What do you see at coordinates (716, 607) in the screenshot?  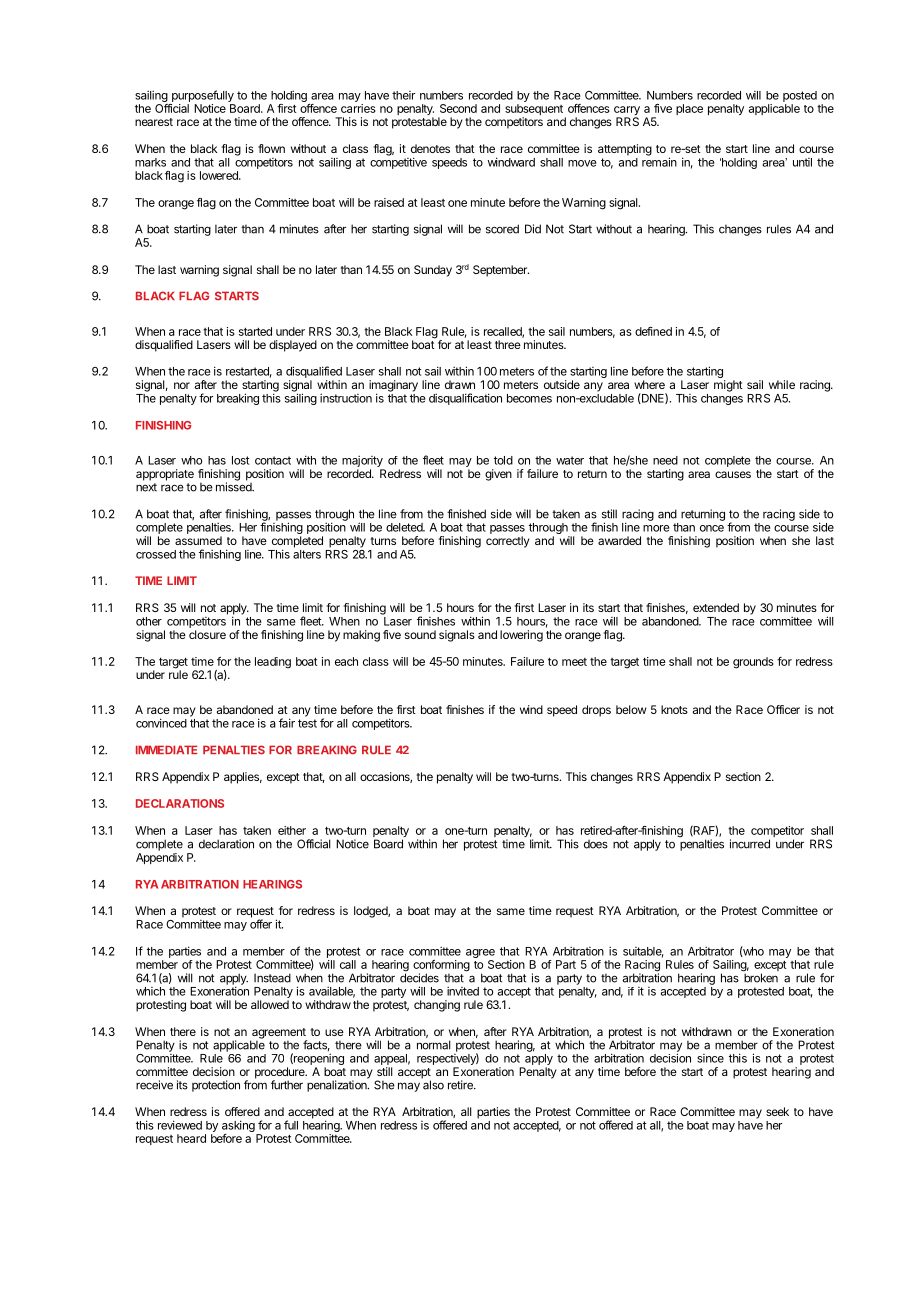 I see `extended` at bounding box center [716, 607].
